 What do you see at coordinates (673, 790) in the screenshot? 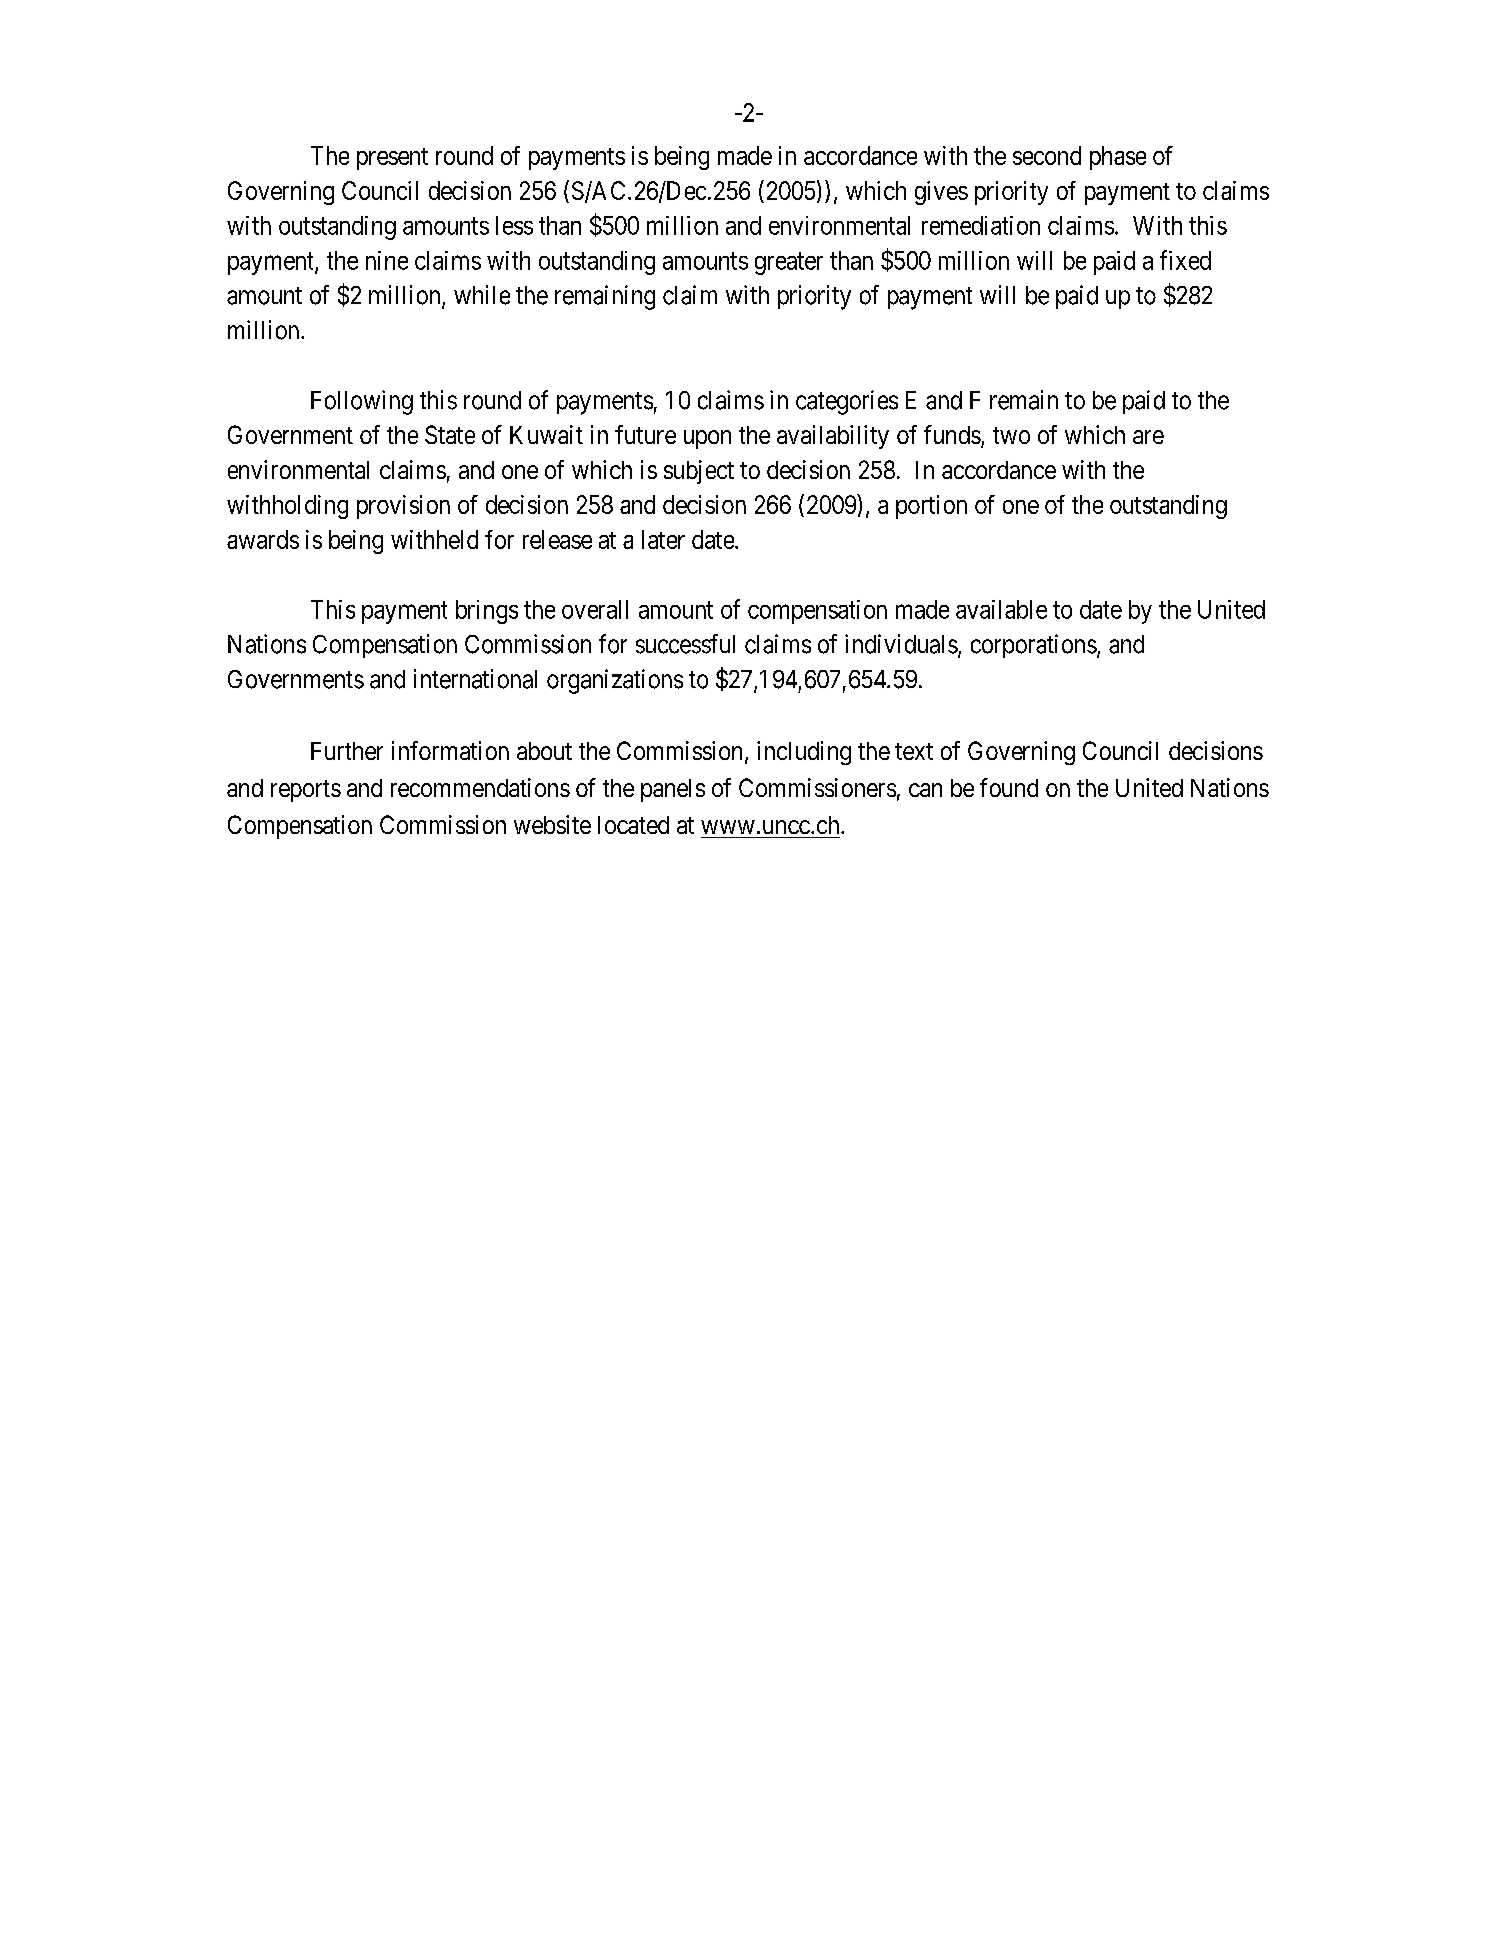
I see `panels` at bounding box center [673, 790].
